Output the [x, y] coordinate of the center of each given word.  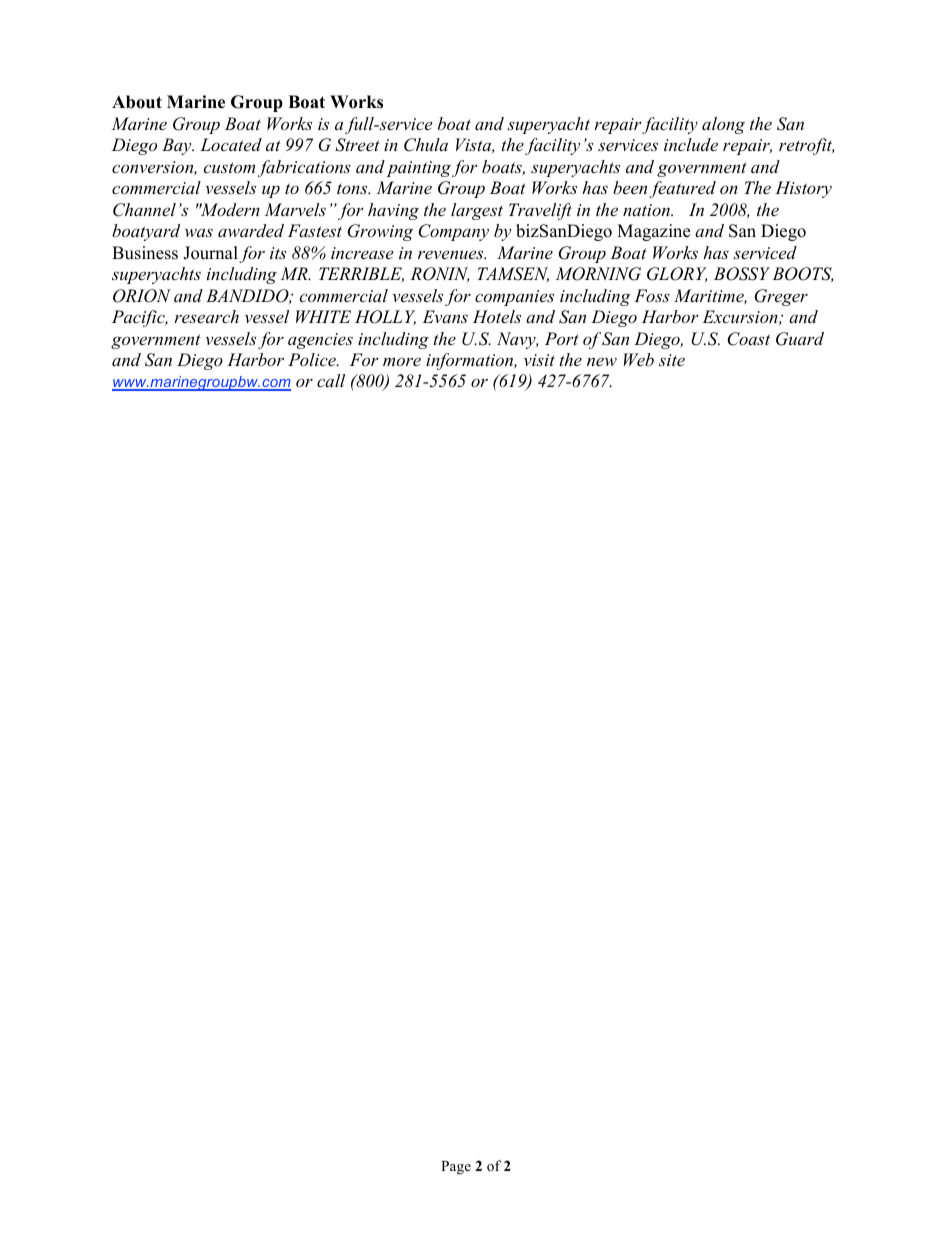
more [402, 361]
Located [231, 144]
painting [419, 169]
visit [539, 360]
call [331, 380]
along [723, 125]
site [672, 360]
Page [456, 1168]
